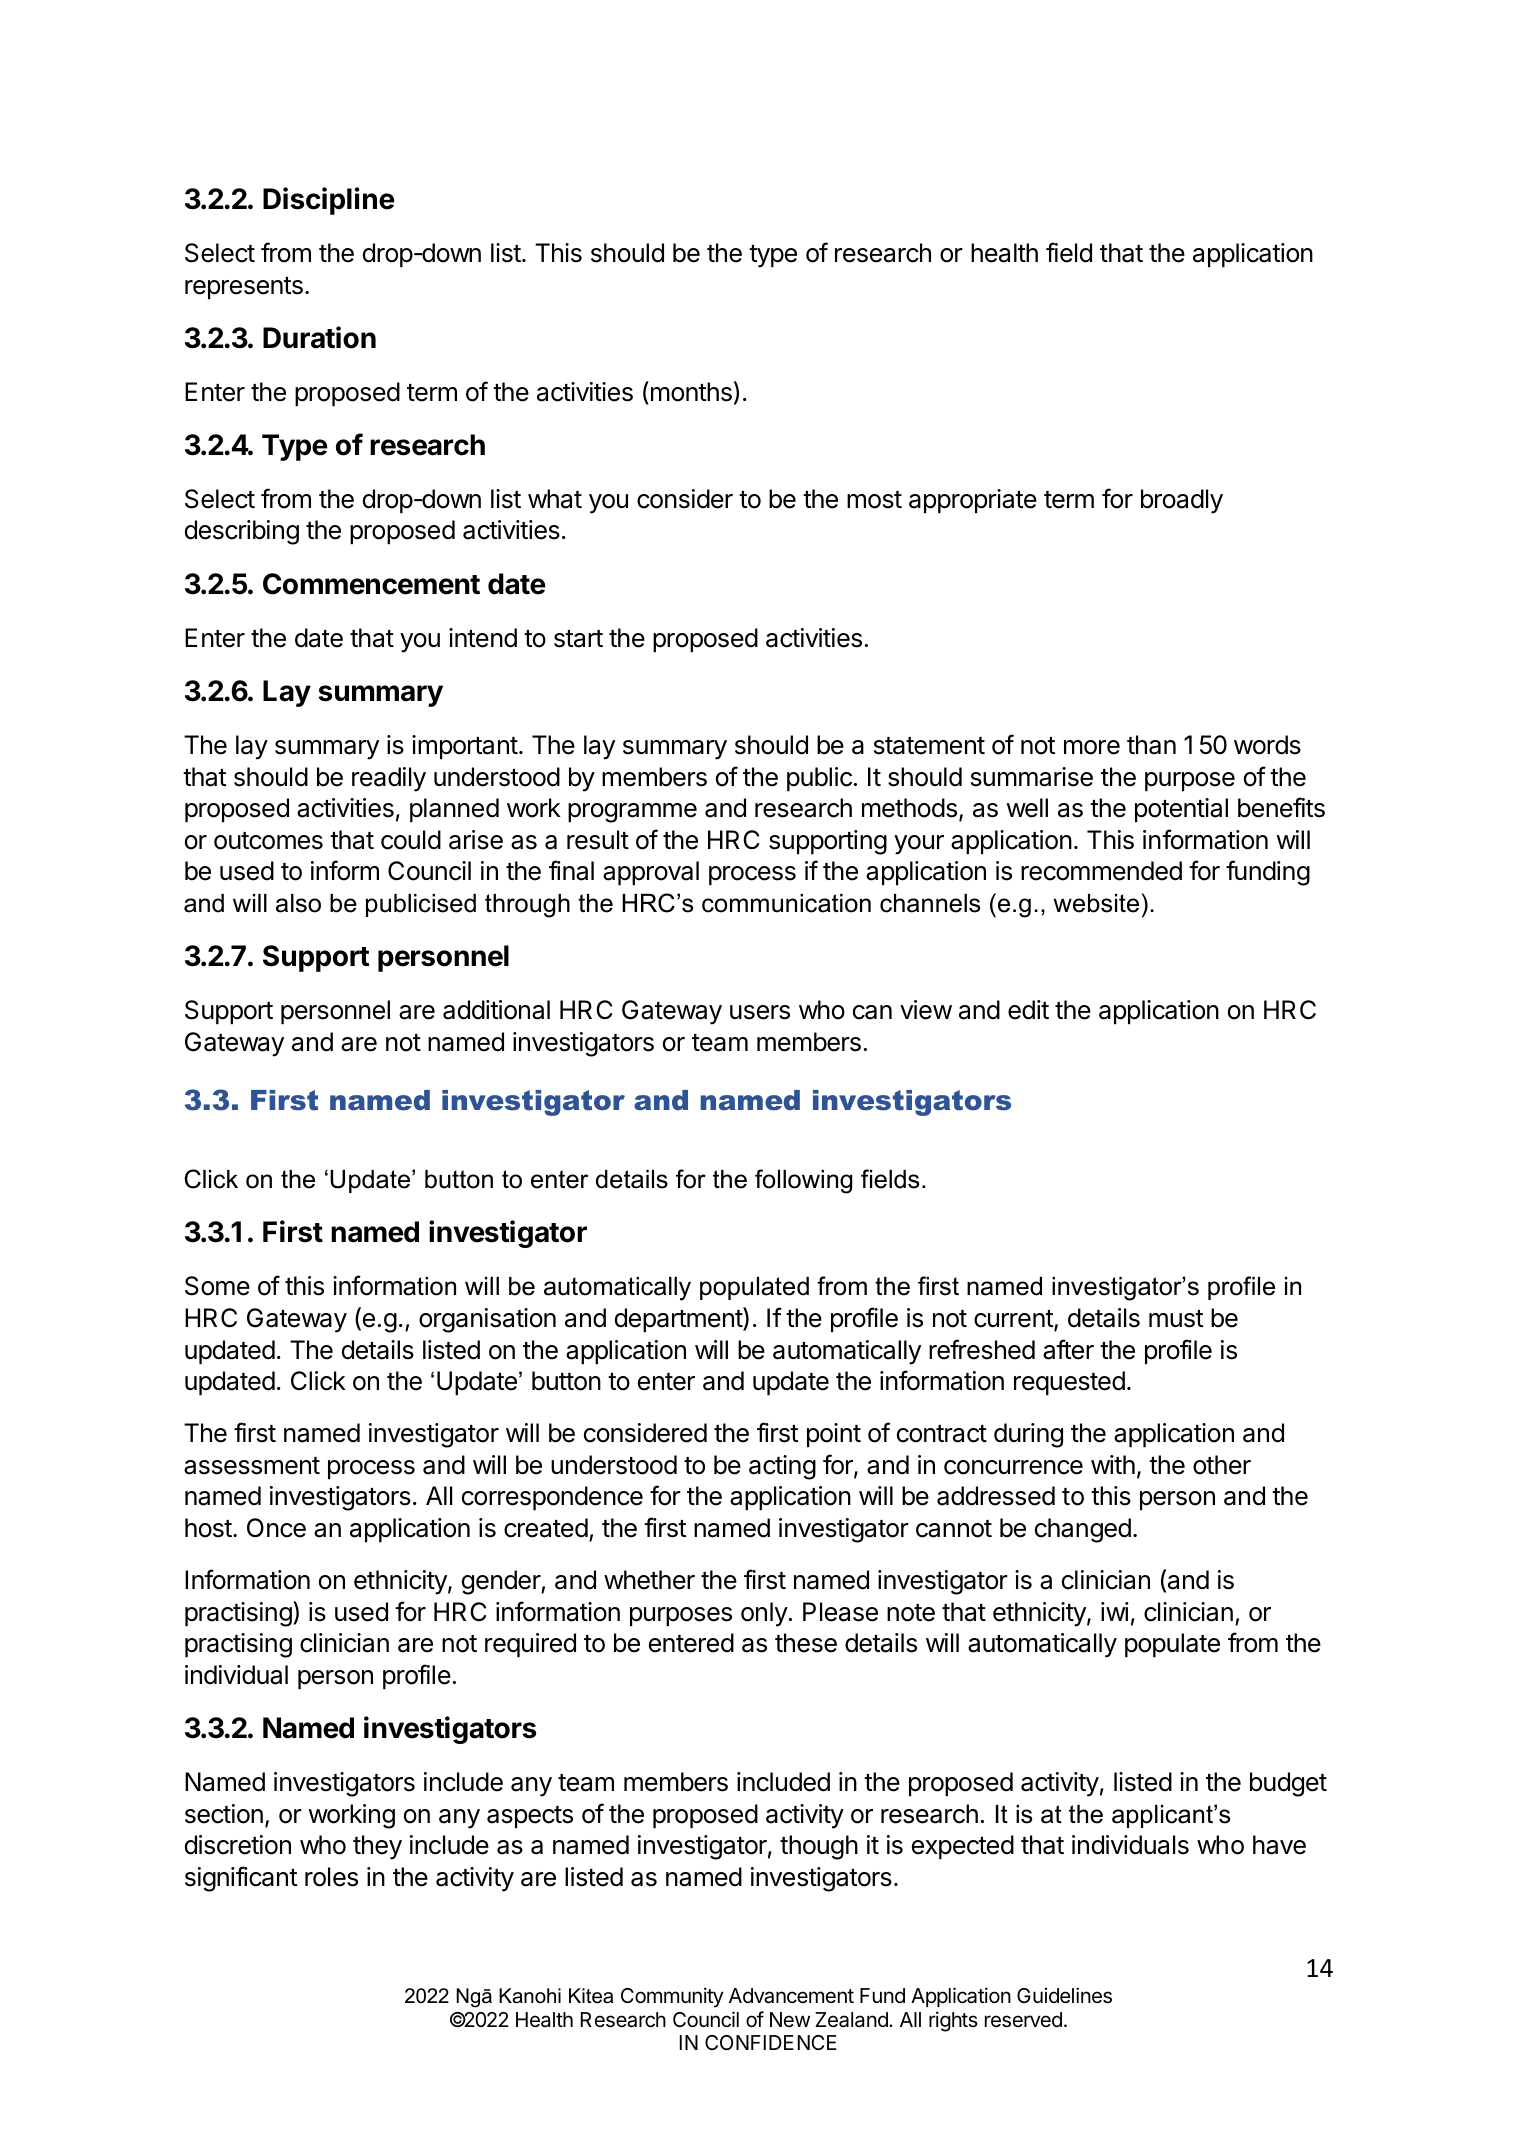  What do you see at coordinates (389, 779) in the screenshot?
I see `readily` at bounding box center [389, 779].
